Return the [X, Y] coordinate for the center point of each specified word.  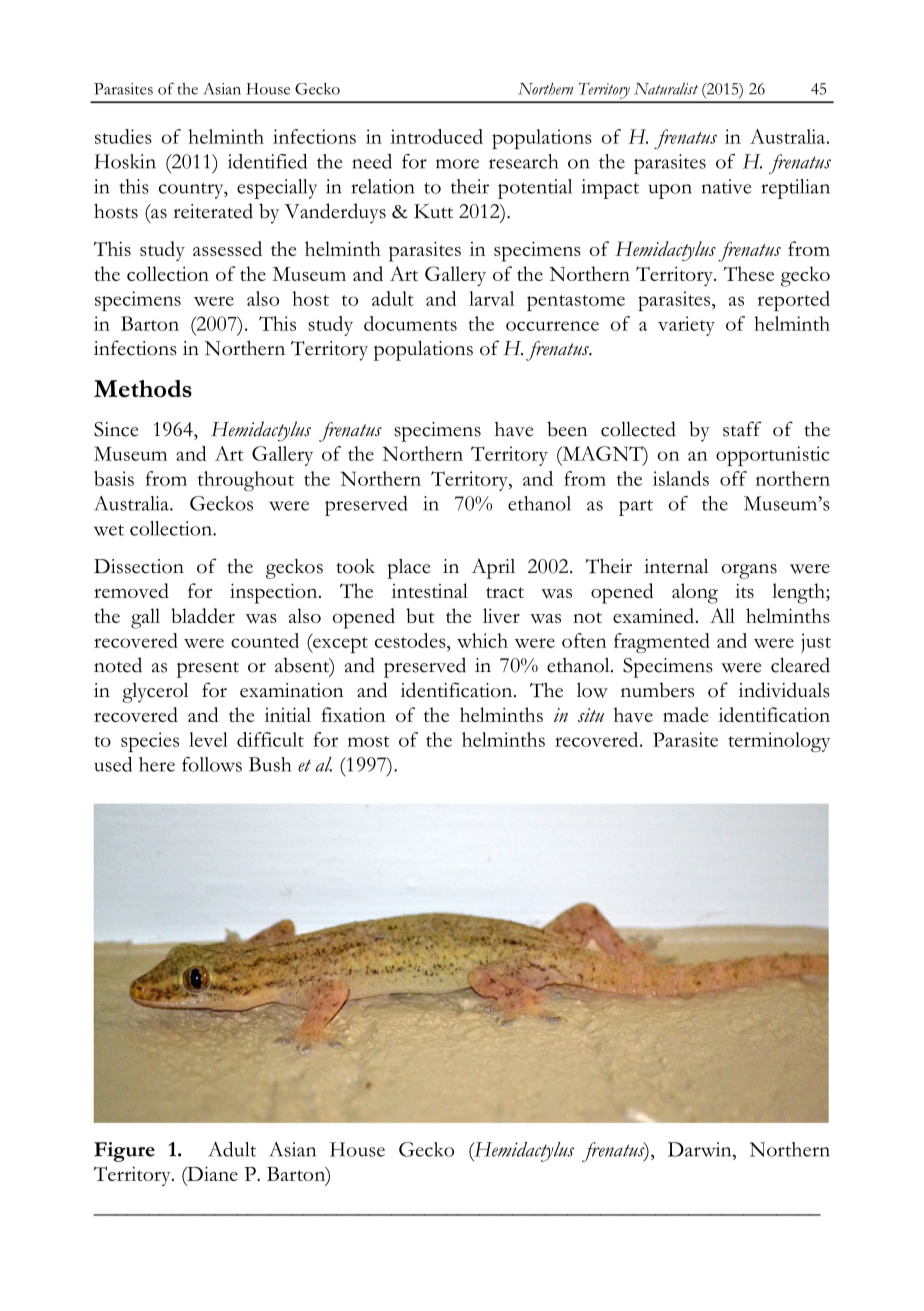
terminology [779, 742]
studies [123, 136]
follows [212, 764]
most [369, 741]
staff [742, 429]
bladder [203, 615]
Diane [211, 1173]
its [744, 590]
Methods [143, 389]
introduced [437, 136]
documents [410, 323]
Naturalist [666, 88]
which [482, 640]
